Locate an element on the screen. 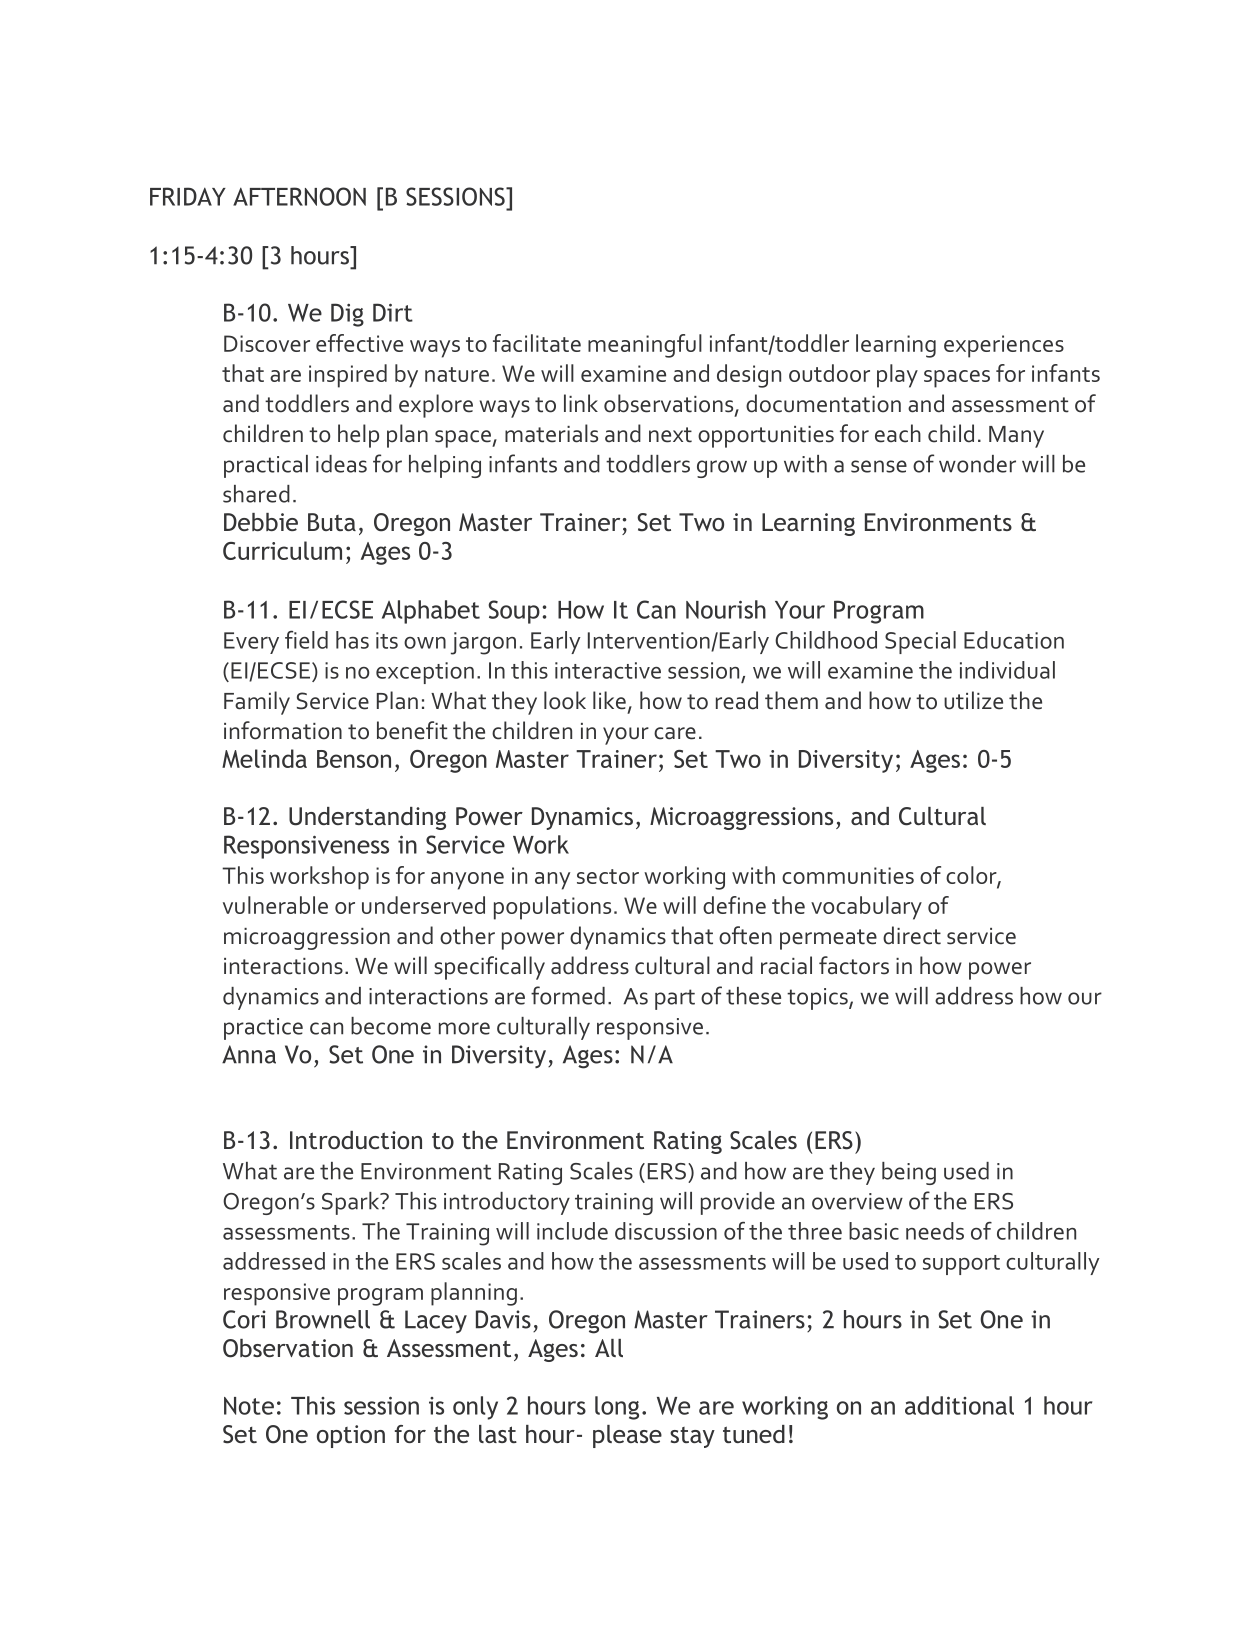 This screenshot has height=1629, width=1259. Note is located at coordinates (249, 1406).
